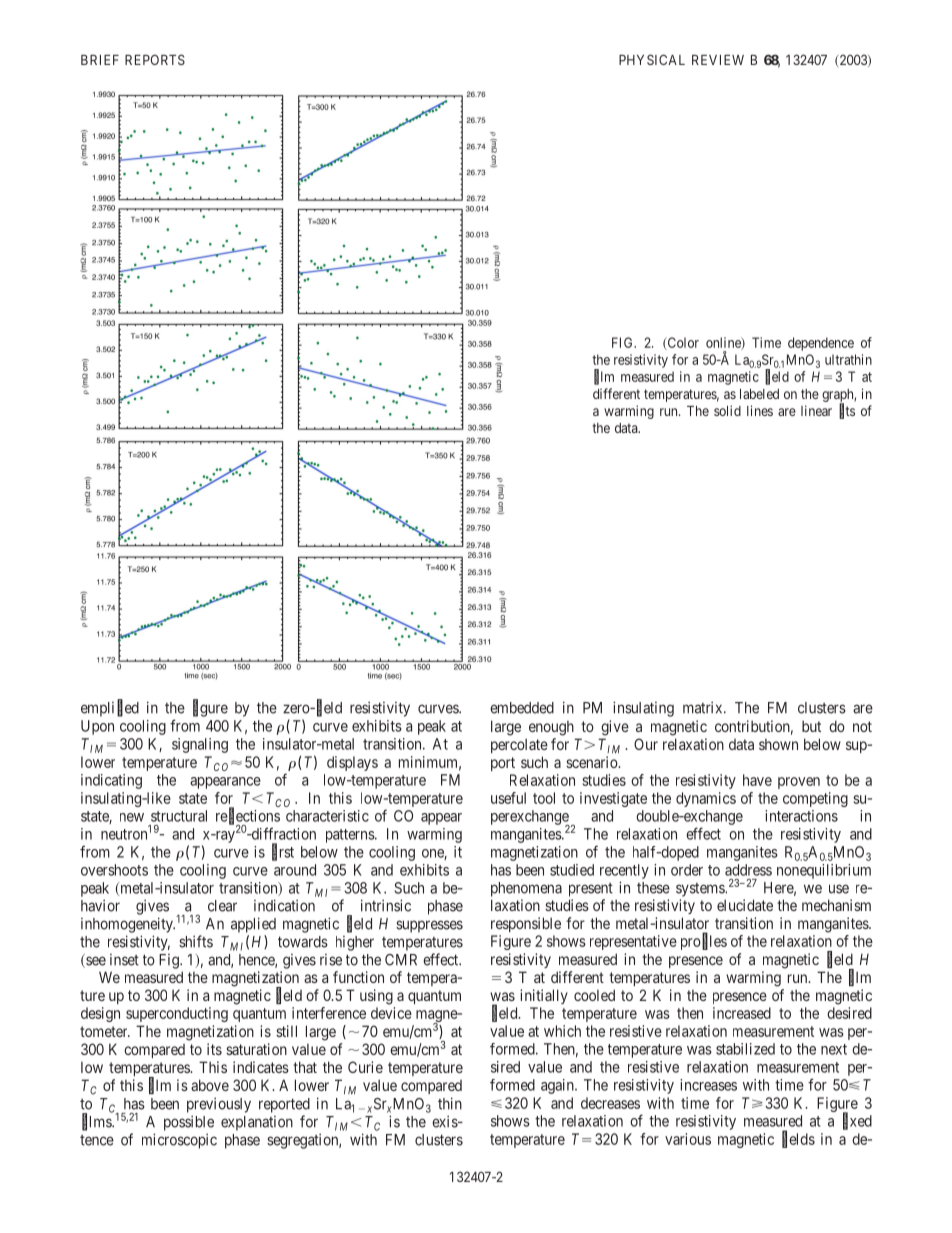 Image resolution: width=952 pixels, height=1233 pixels. I want to click on Upon, so click(97, 727).
